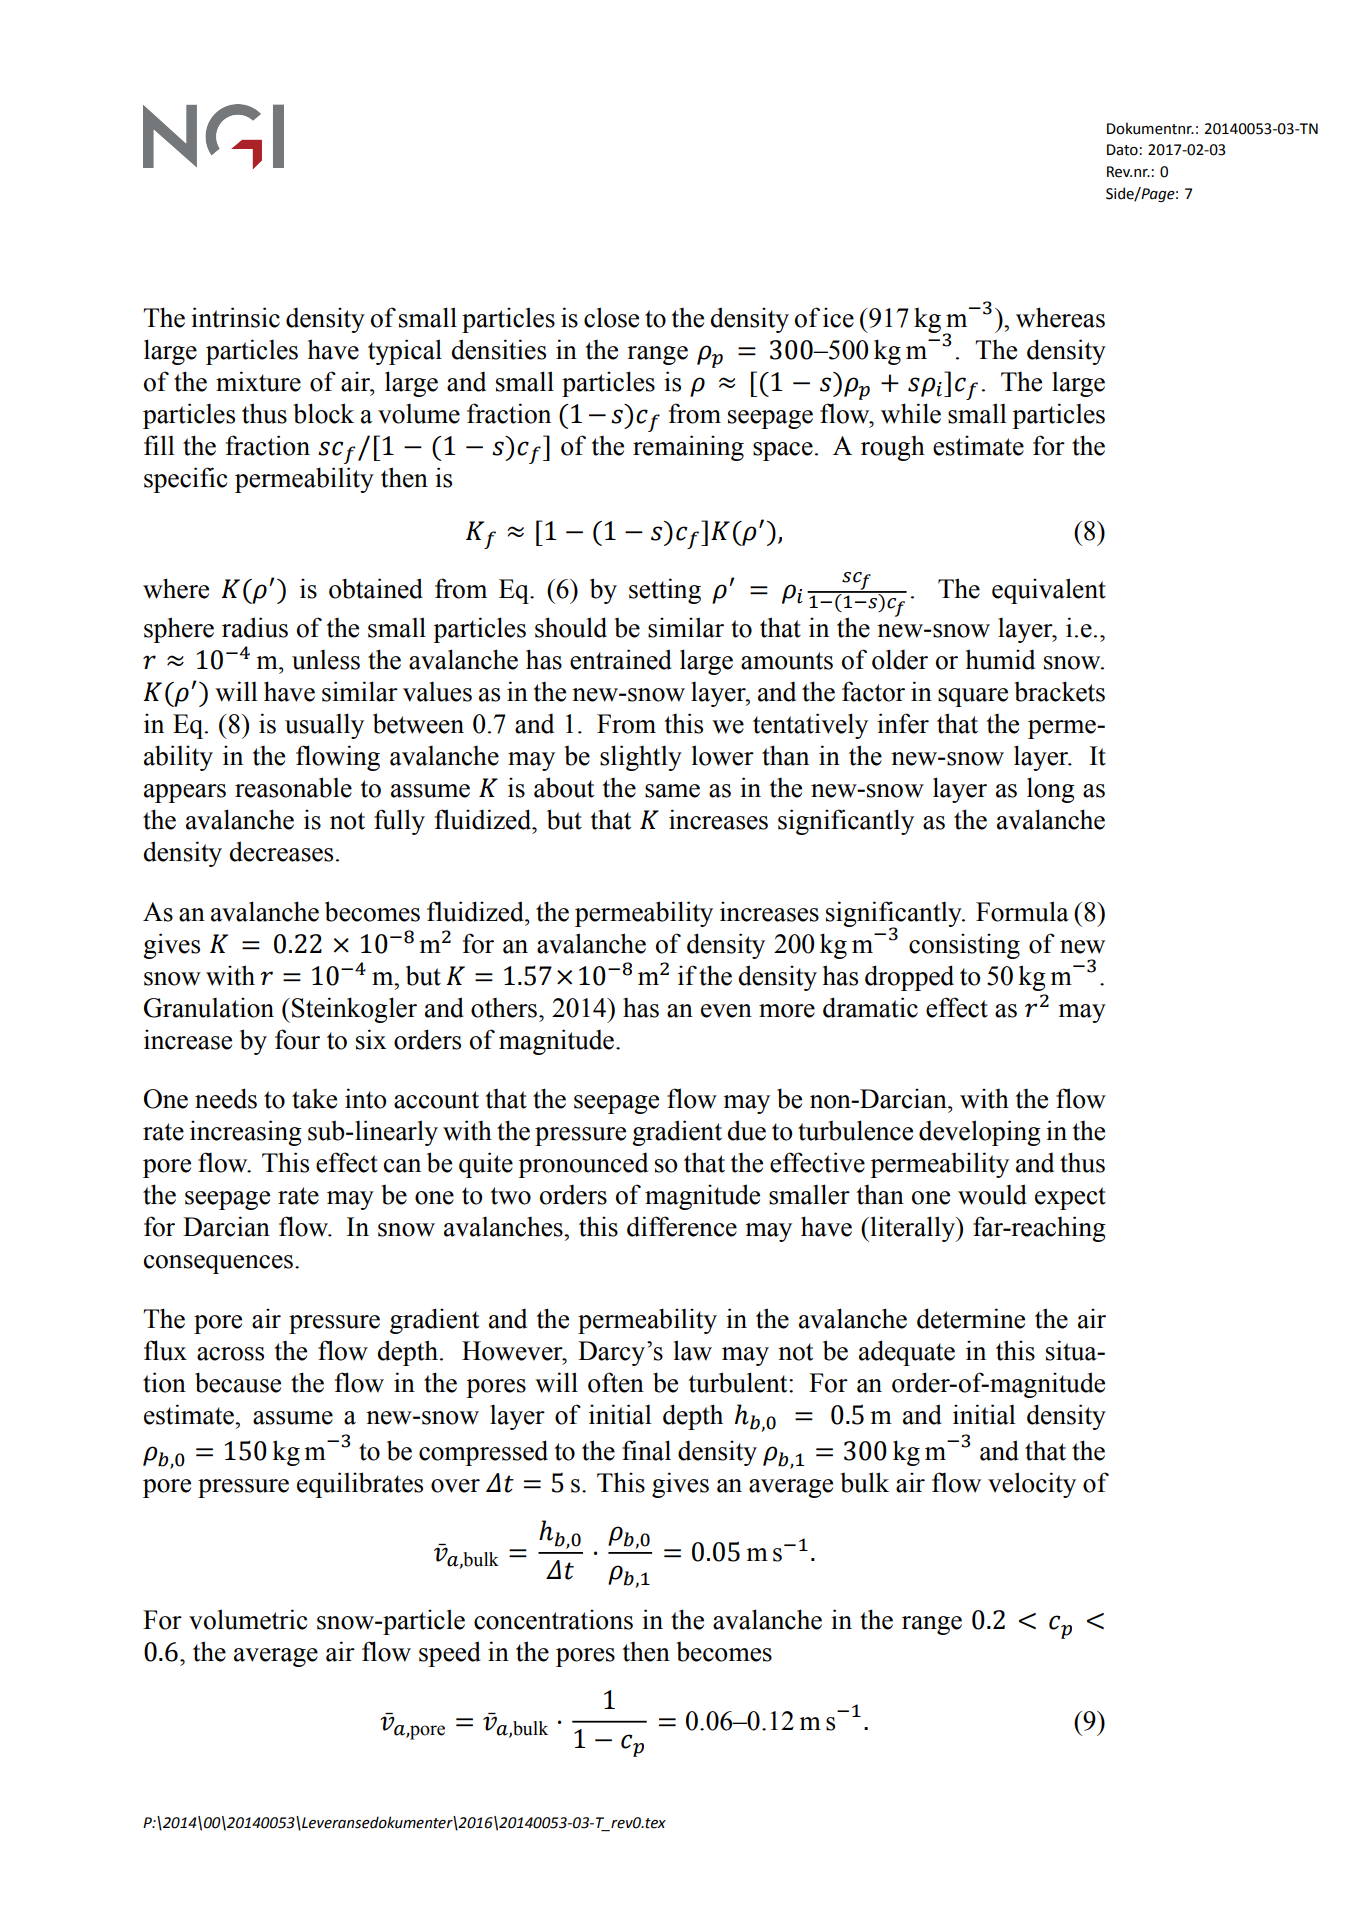  What do you see at coordinates (1032, 1485) in the document?
I see `velocity` at bounding box center [1032, 1485].
